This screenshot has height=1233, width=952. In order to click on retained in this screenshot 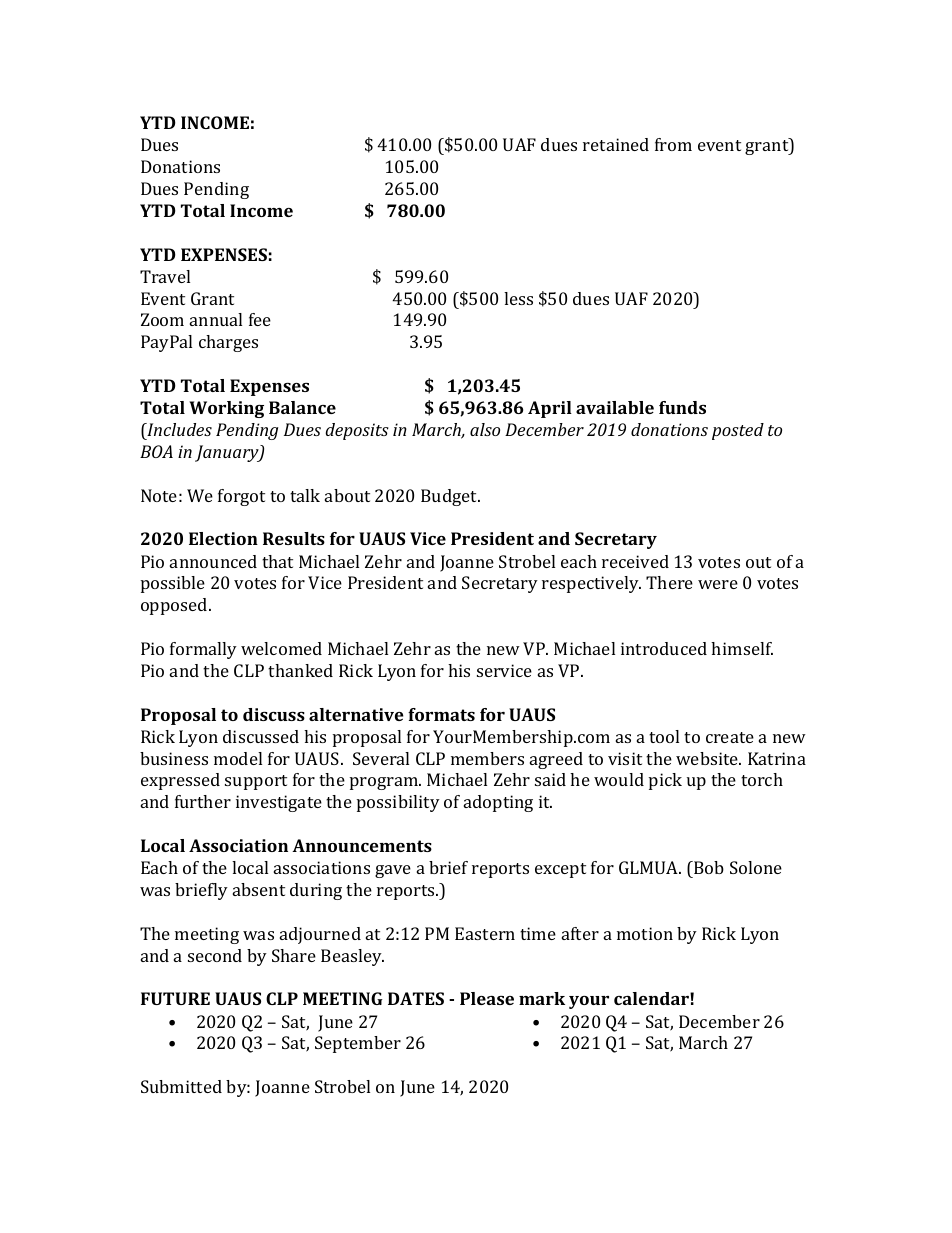, I will do `click(616, 144)`.
